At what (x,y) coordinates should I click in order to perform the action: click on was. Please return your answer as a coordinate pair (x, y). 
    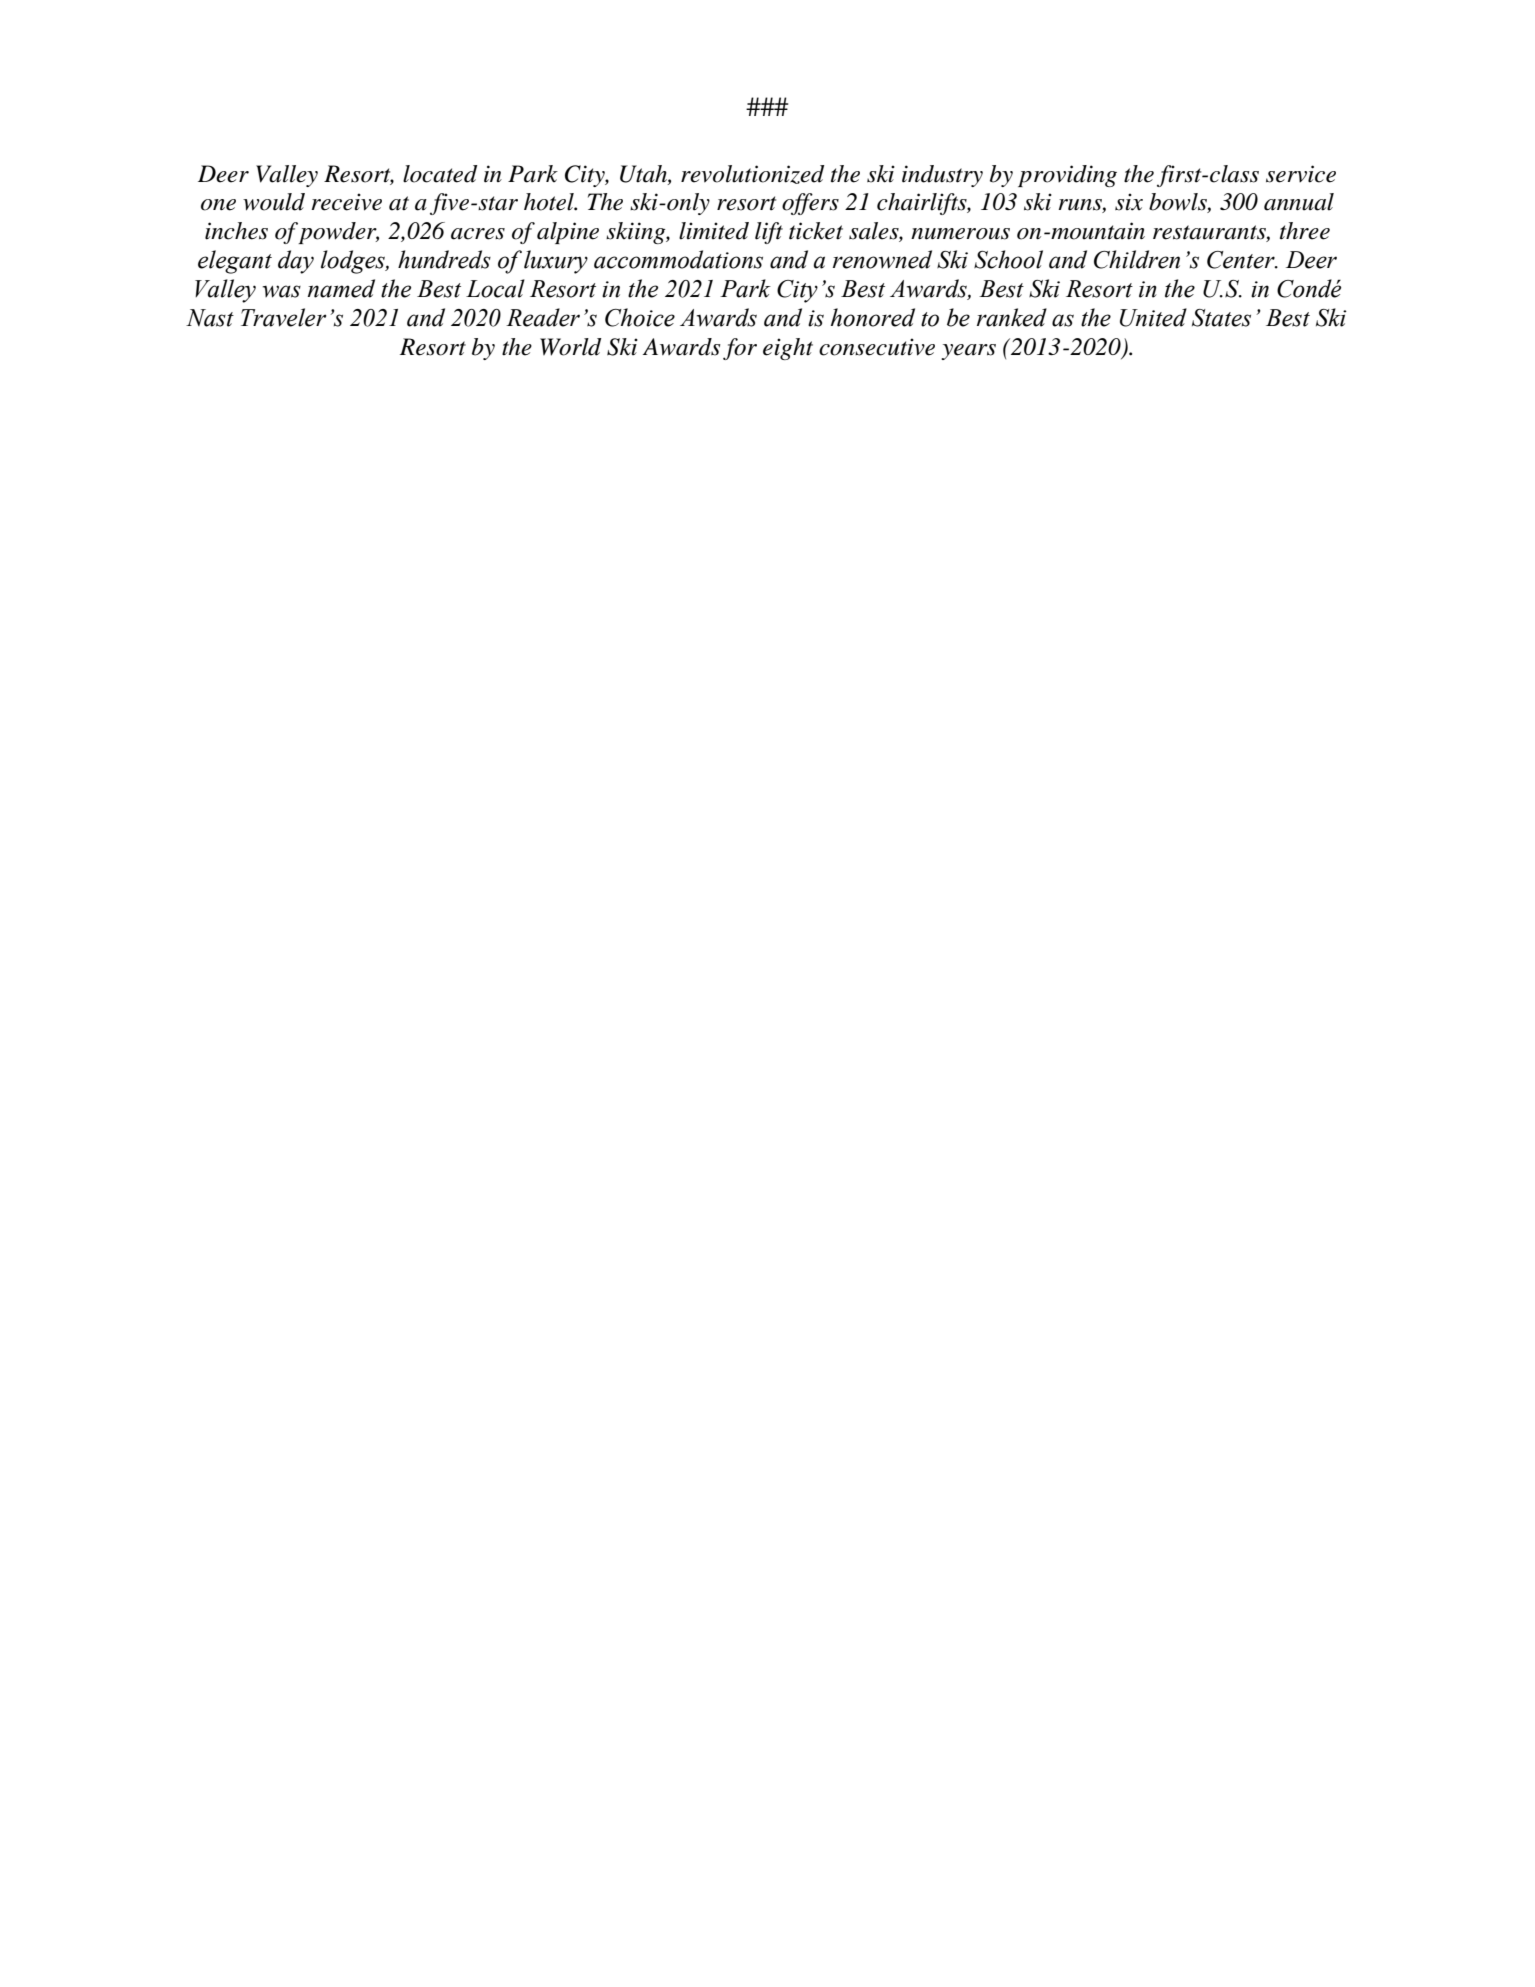
    Looking at the image, I should click on (281, 291).
